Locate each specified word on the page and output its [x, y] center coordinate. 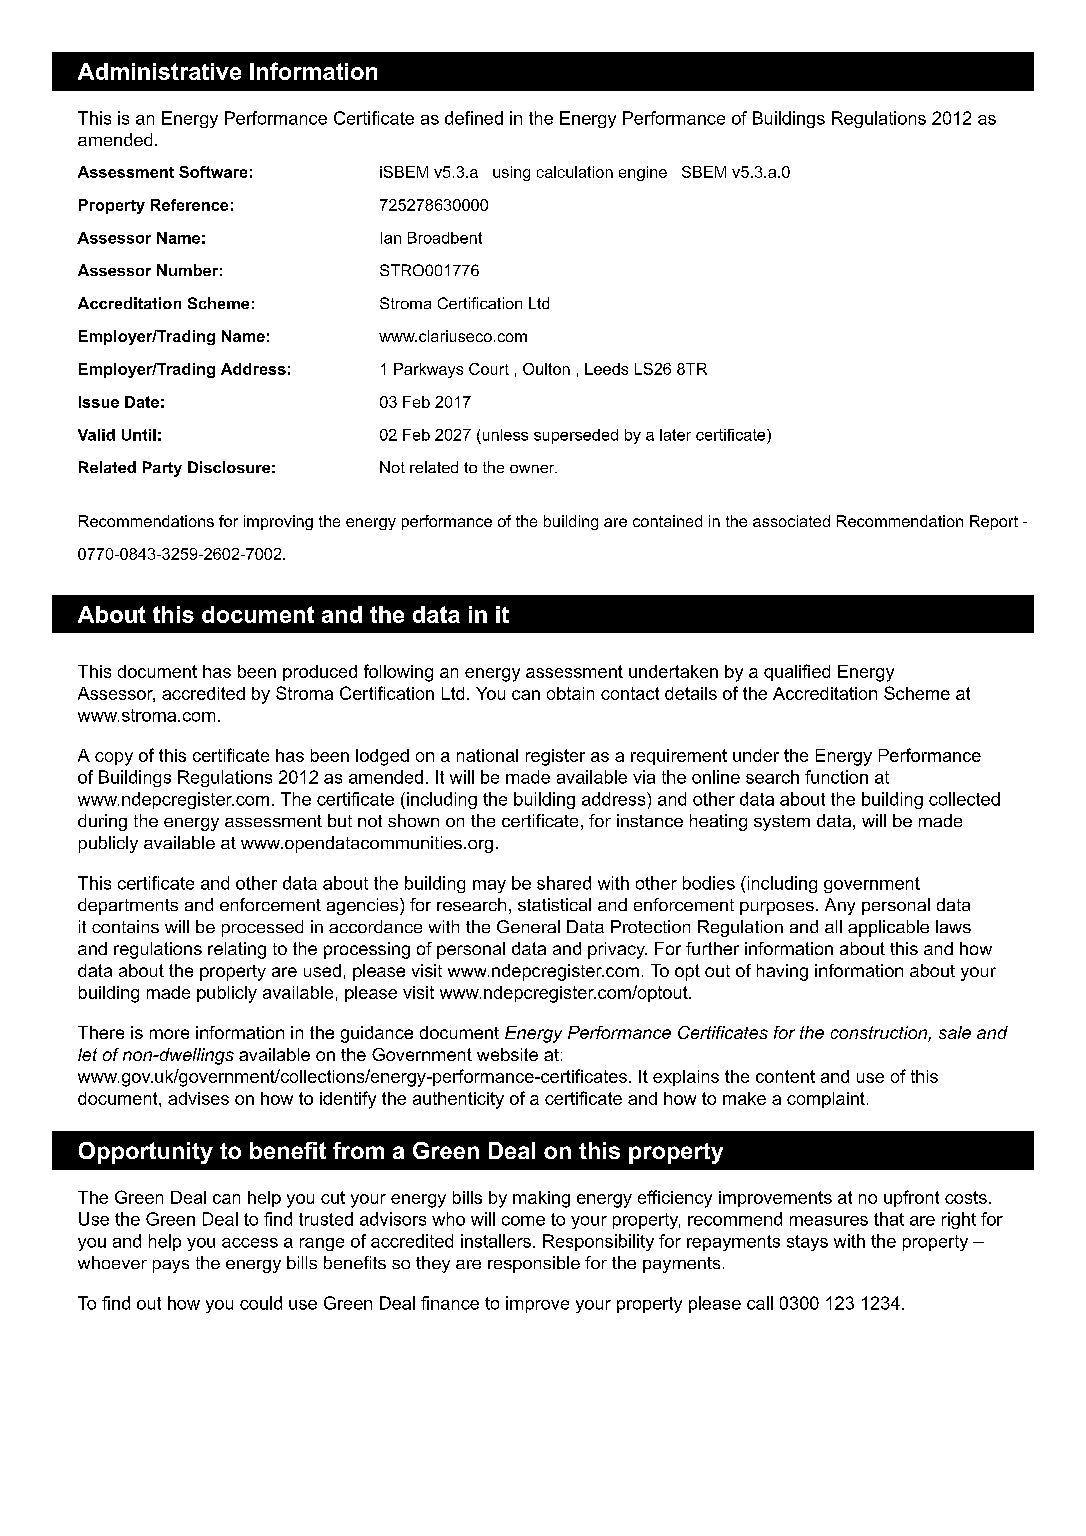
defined [474, 118]
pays [171, 1266]
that [889, 1219]
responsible [534, 1264]
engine [643, 173]
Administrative [159, 71]
